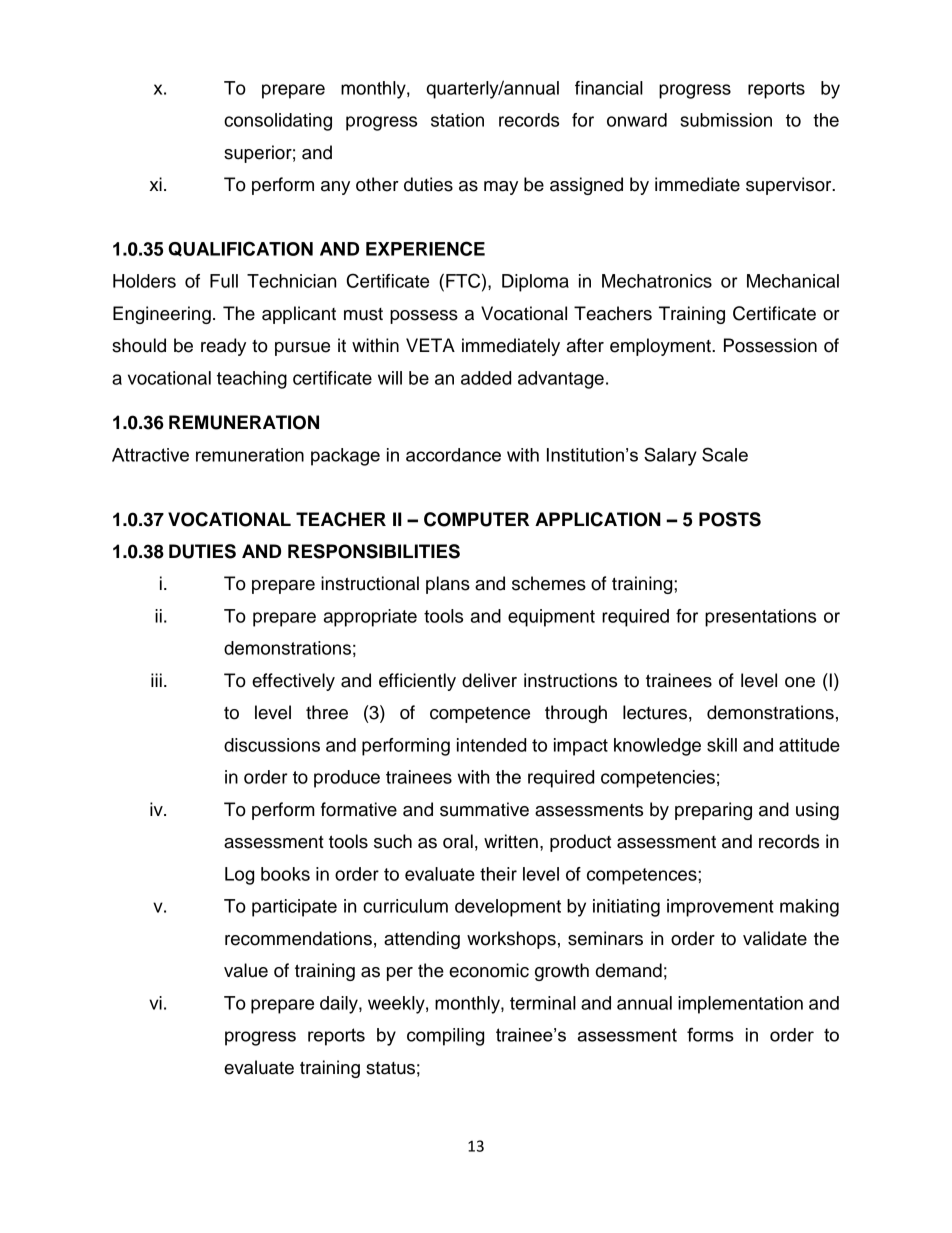 The image size is (952, 1233). I want to click on presentations, so click(760, 618).
